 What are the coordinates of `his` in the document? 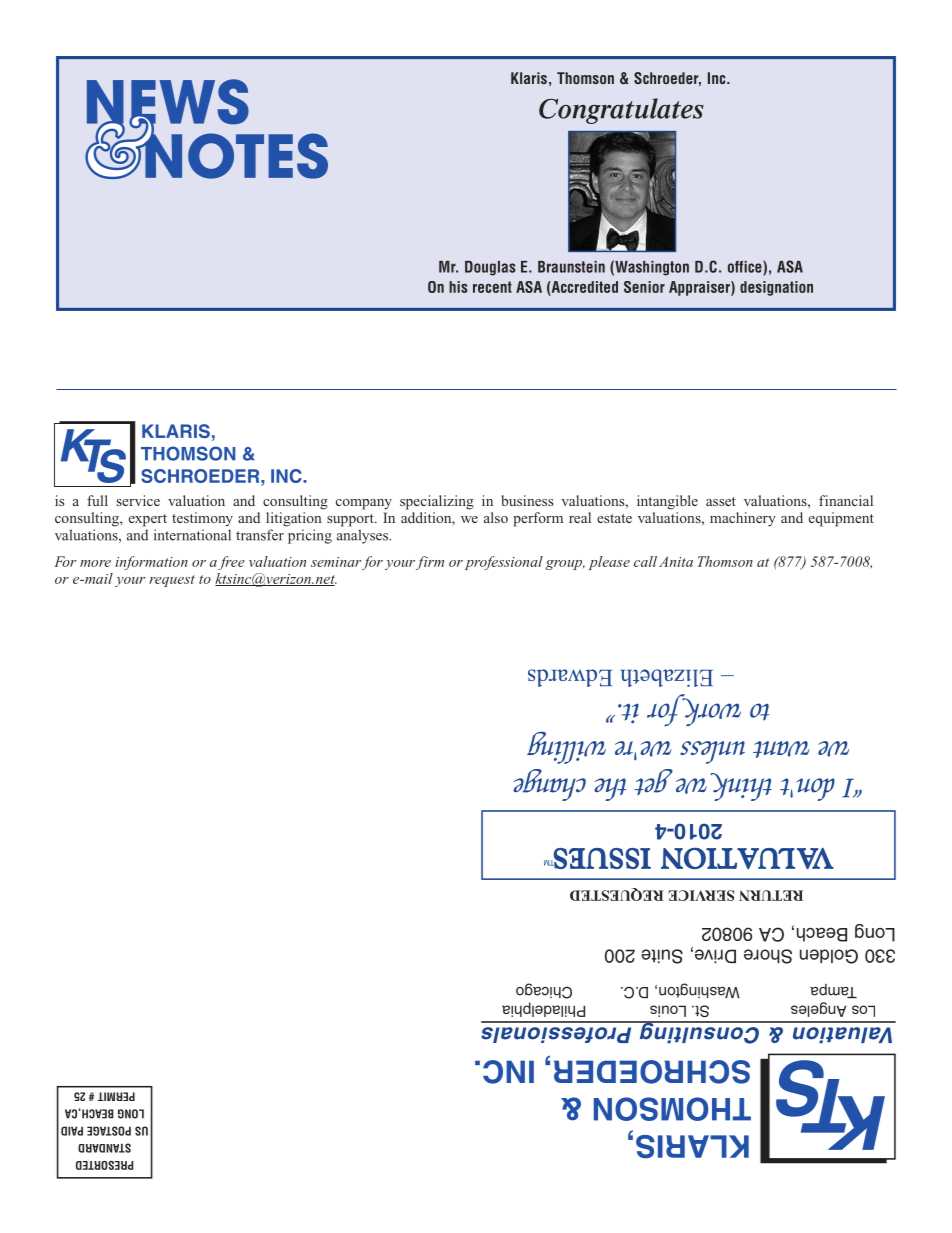 It's located at (458, 287).
